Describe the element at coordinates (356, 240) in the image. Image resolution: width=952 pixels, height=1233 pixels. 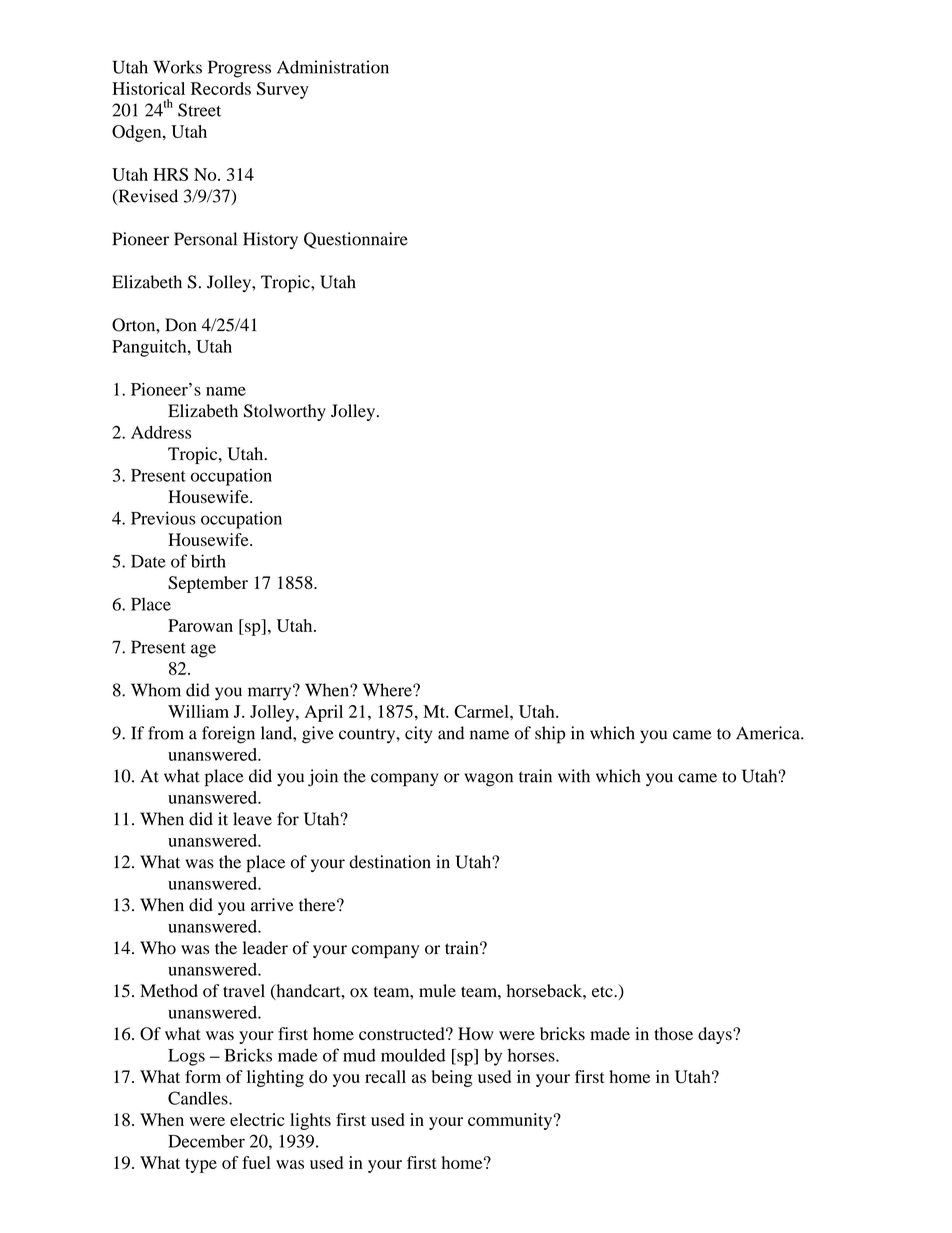
I see `Questionnaire` at that location.
